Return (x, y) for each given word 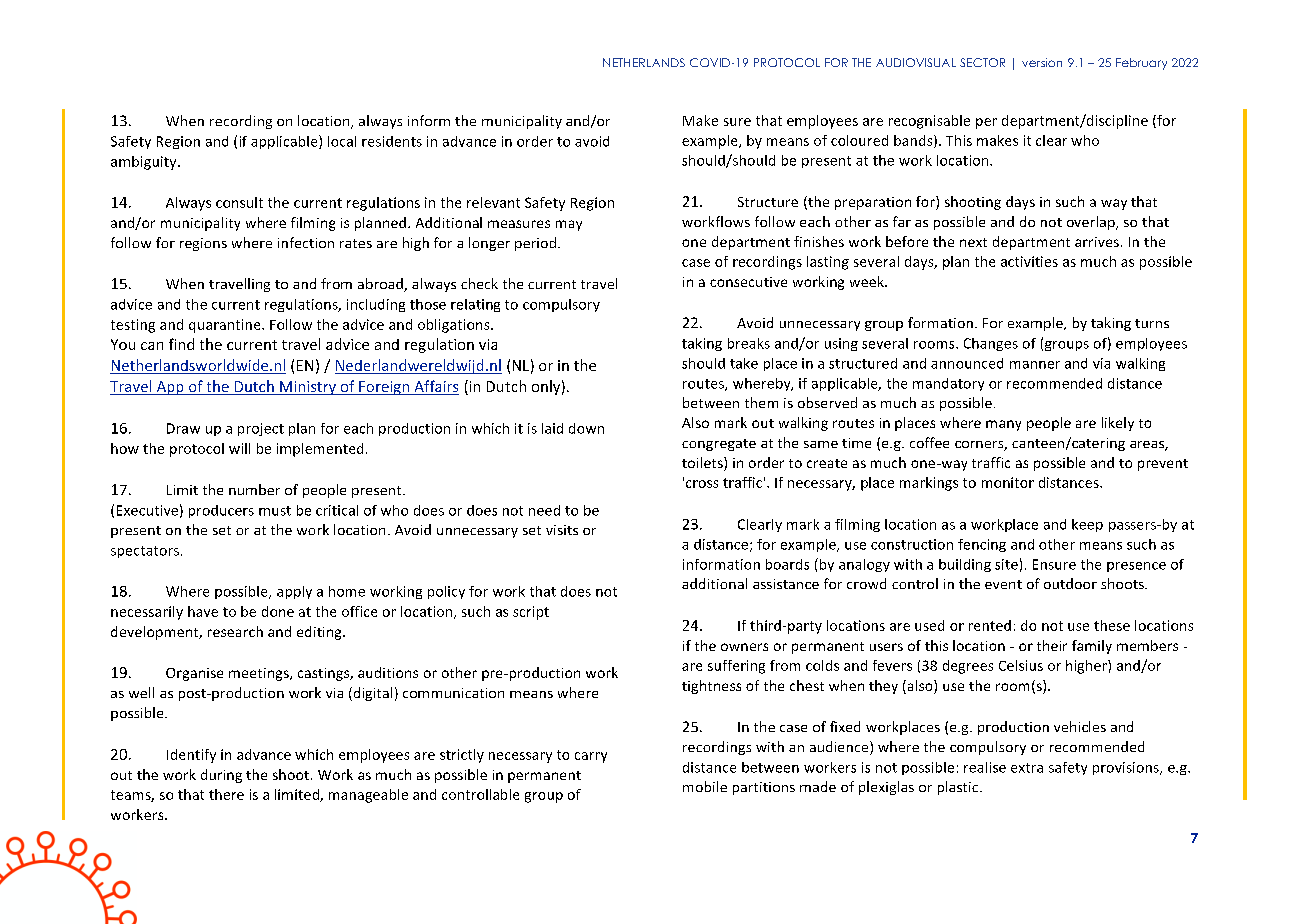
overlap (1092, 223)
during (221, 776)
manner (1035, 365)
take (744, 363)
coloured (859, 140)
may (569, 225)
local (342, 141)
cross (702, 484)
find (181, 344)
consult (239, 202)
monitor (1008, 482)
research (235, 631)
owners (744, 647)
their (1052, 645)
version (1042, 62)
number (254, 489)
